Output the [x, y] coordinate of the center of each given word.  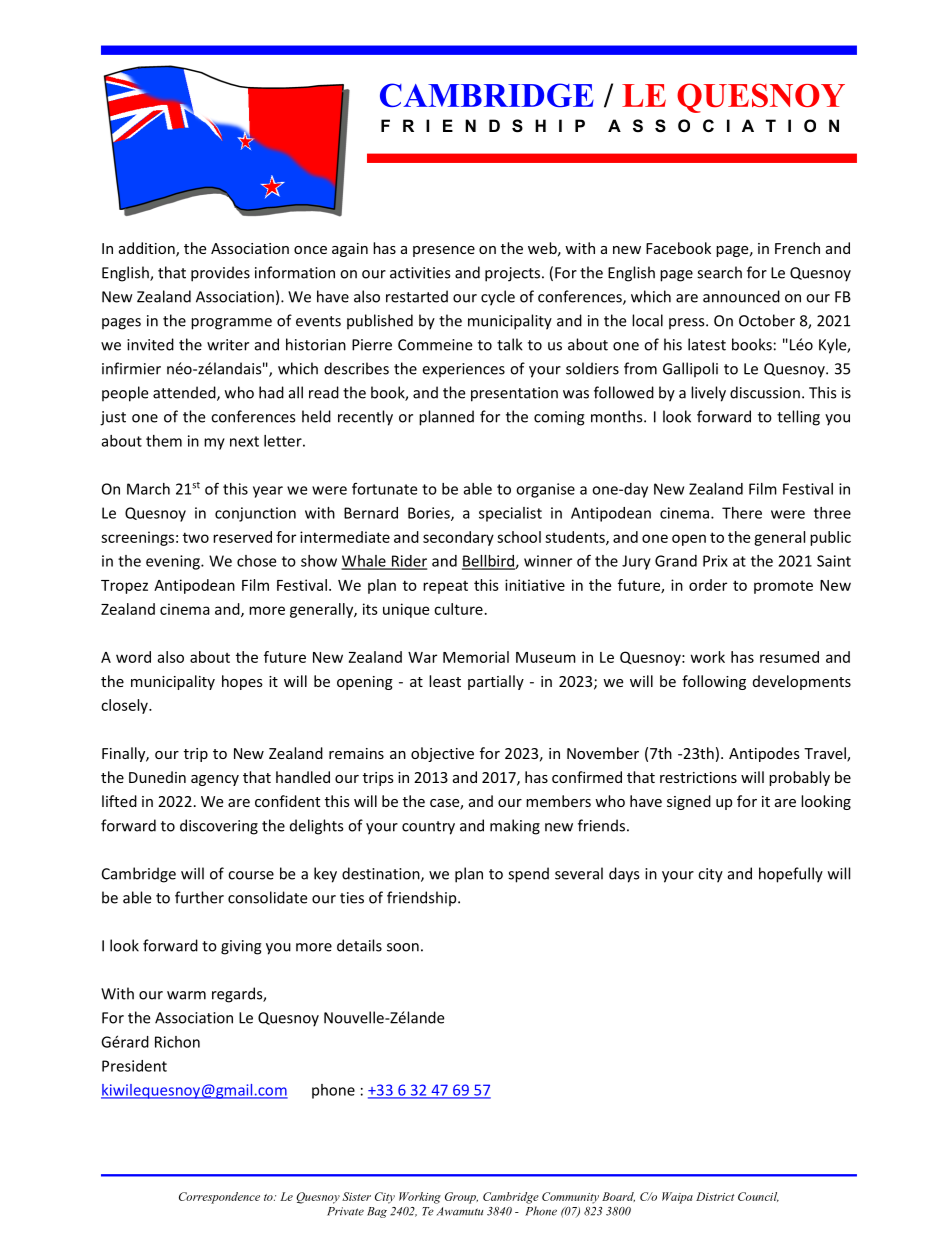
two [196, 537]
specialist [510, 514]
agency [215, 780]
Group [461, 1198]
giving [241, 947]
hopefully [791, 875]
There [742, 513]
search [719, 272]
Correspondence [219, 1198]
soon [403, 947]
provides [220, 274]
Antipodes [764, 754]
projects [512, 274]
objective [442, 754]
